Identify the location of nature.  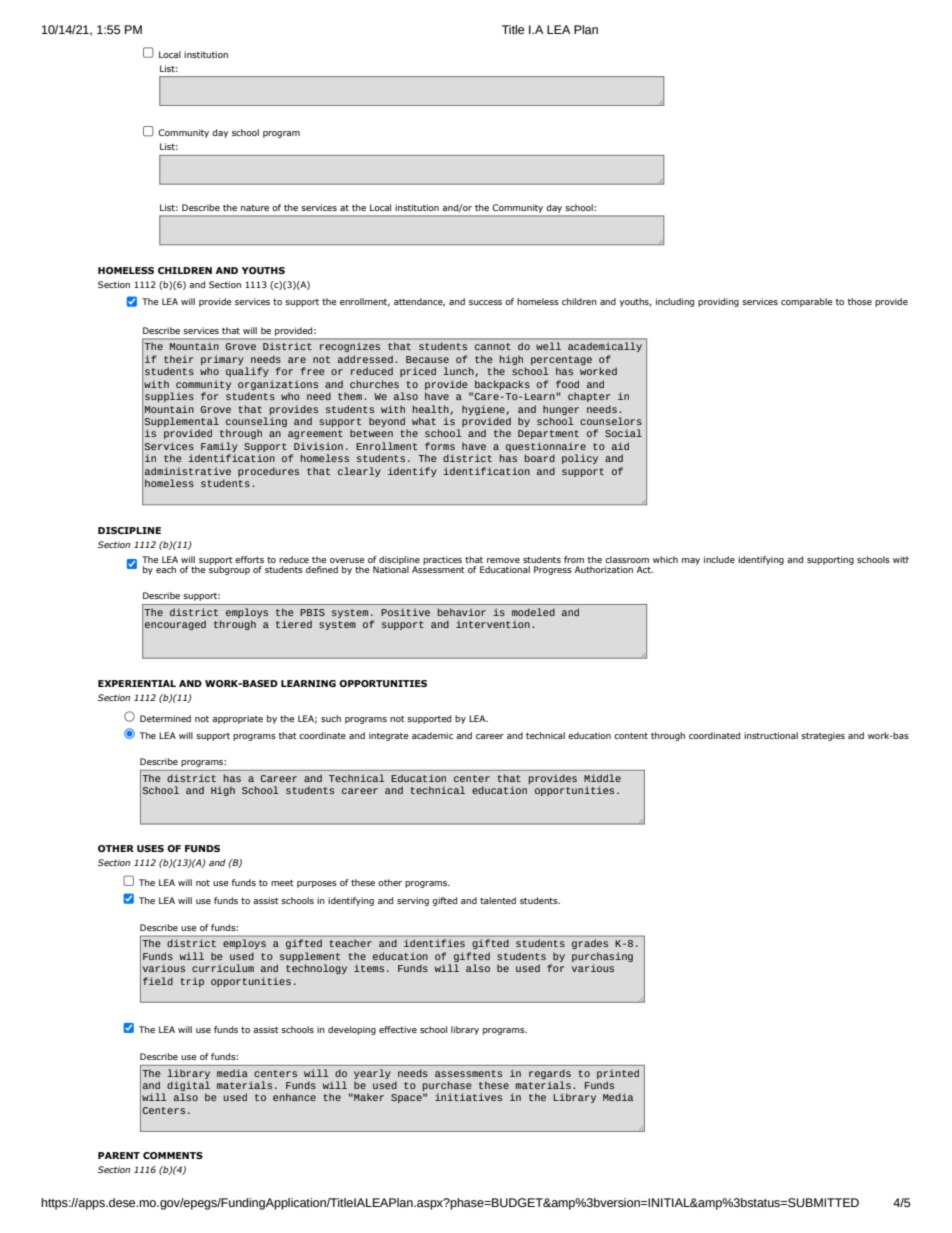
(255, 208).
